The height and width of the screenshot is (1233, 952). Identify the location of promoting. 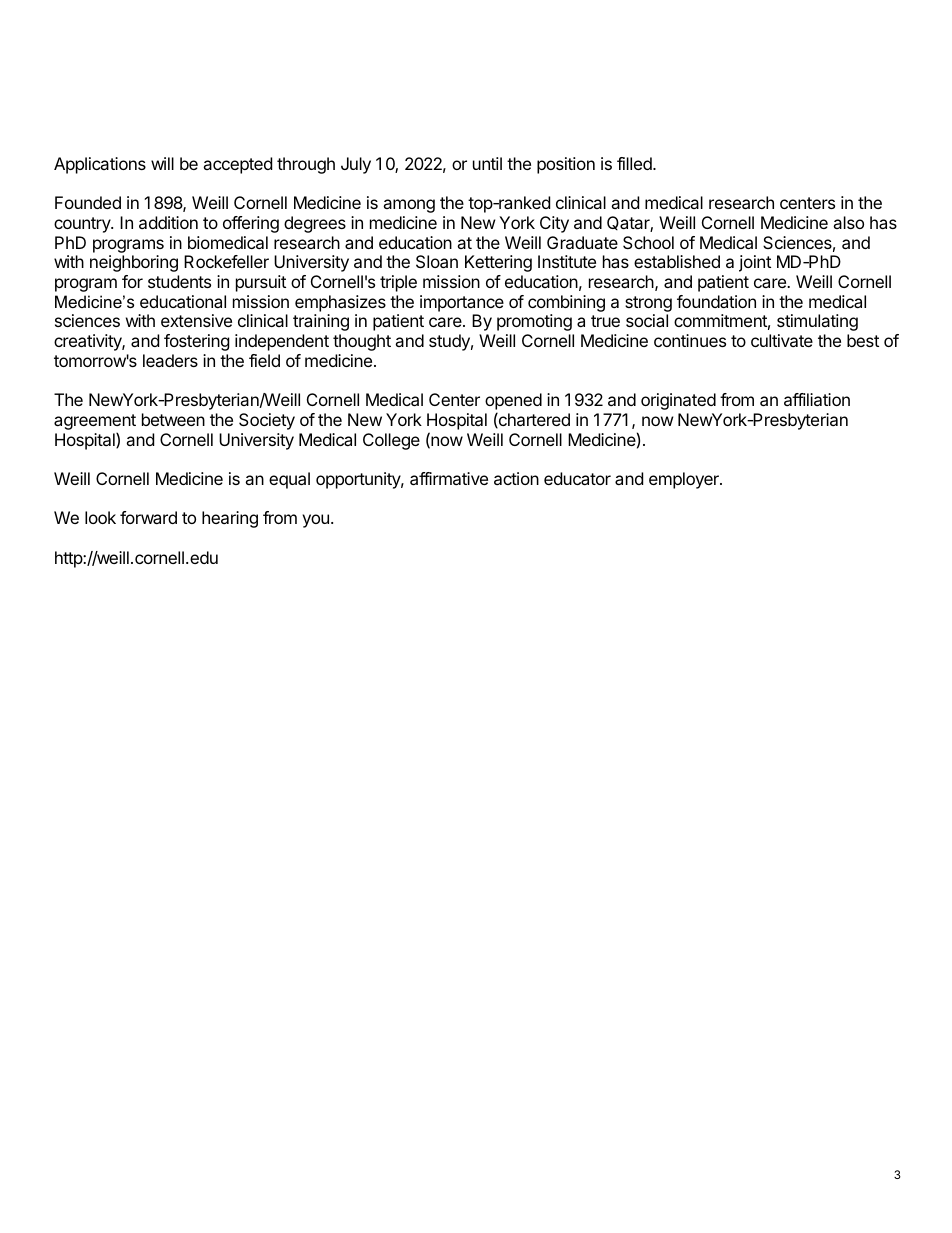
(534, 322).
